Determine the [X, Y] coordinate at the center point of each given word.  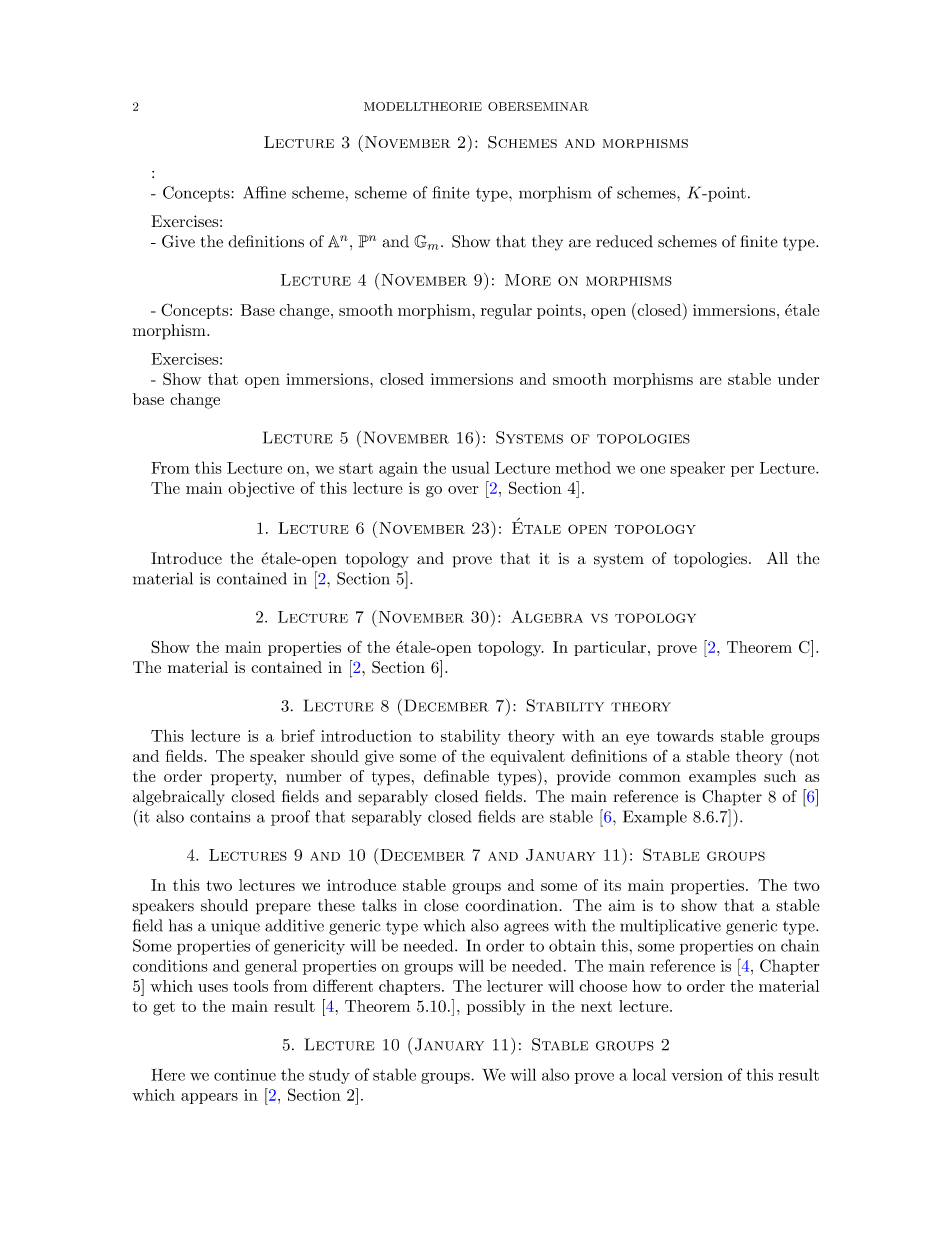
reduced [624, 241]
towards [685, 735]
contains [220, 817]
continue [245, 1075]
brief [298, 735]
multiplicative [670, 927]
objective [261, 489]
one [652, 470]
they [547, 243]
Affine [264, 192]
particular [610, 648]
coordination [512, 905]
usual [471, 467]
